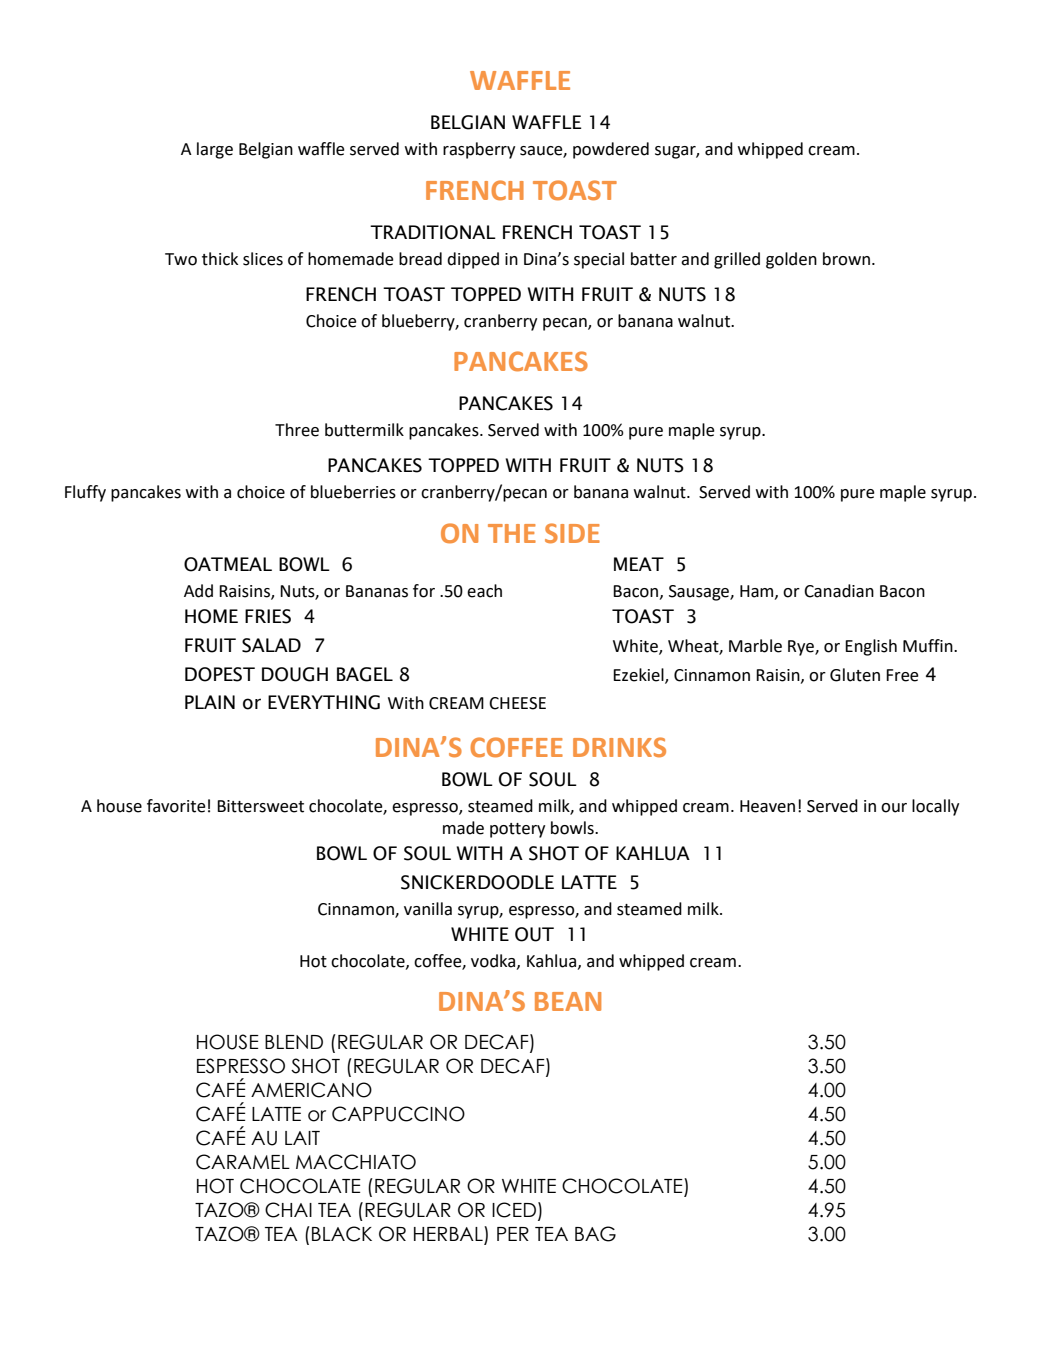 This screenshot has height=1348, width=1041. What do you see at coordinates (288, 1210) in the screenshot?
I see `CHAI` at bounding box center [288, 1210].
